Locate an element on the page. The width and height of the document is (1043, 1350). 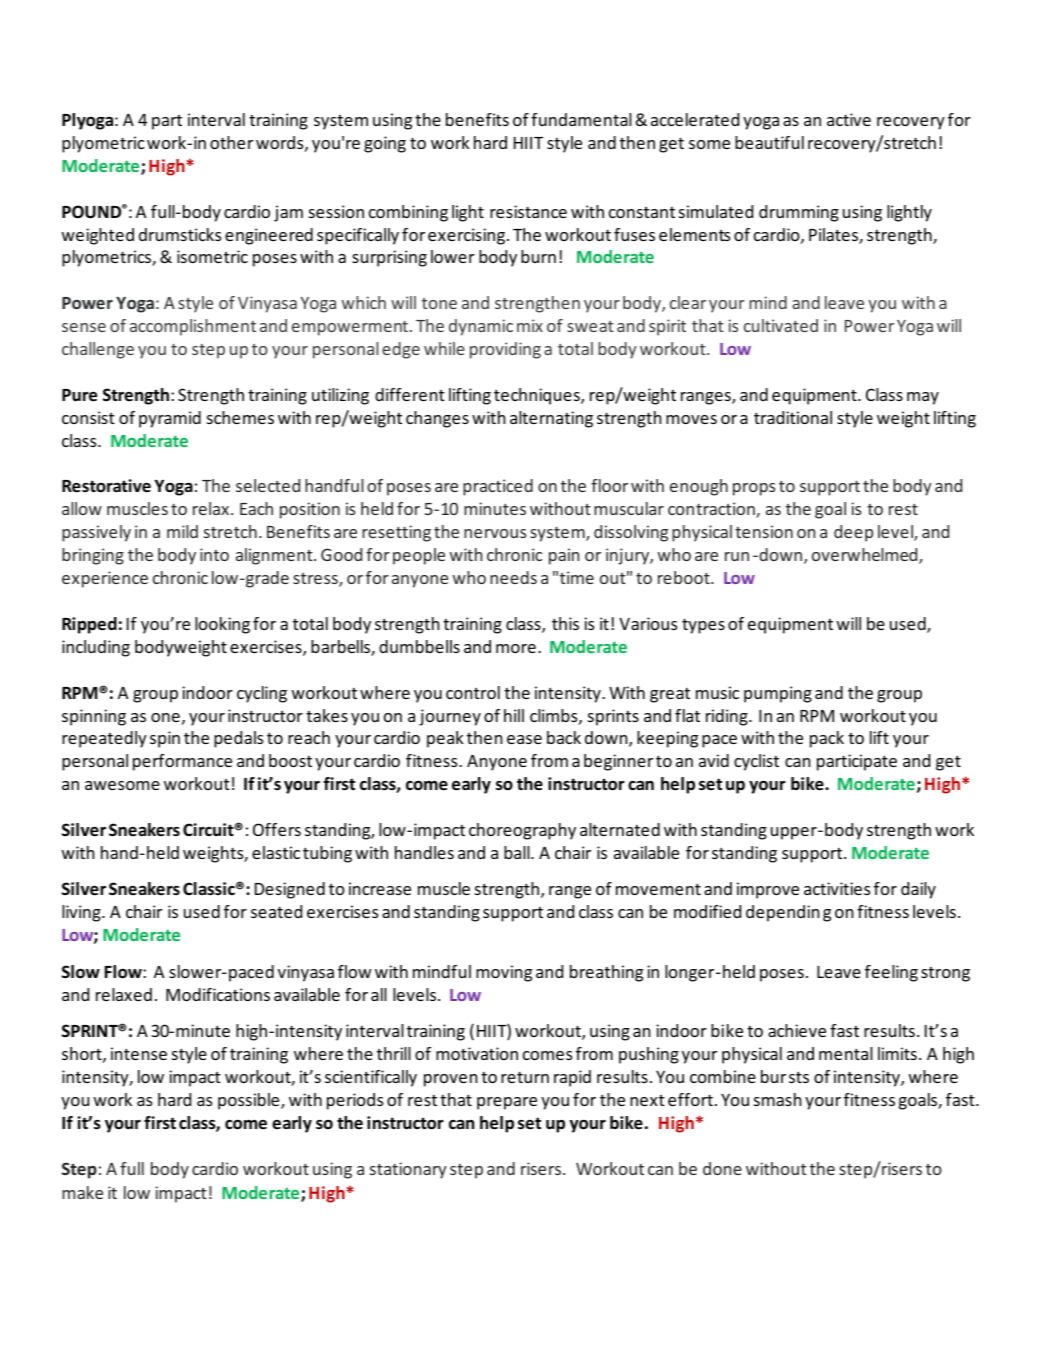
looking is located at coordinates (222, 625).
